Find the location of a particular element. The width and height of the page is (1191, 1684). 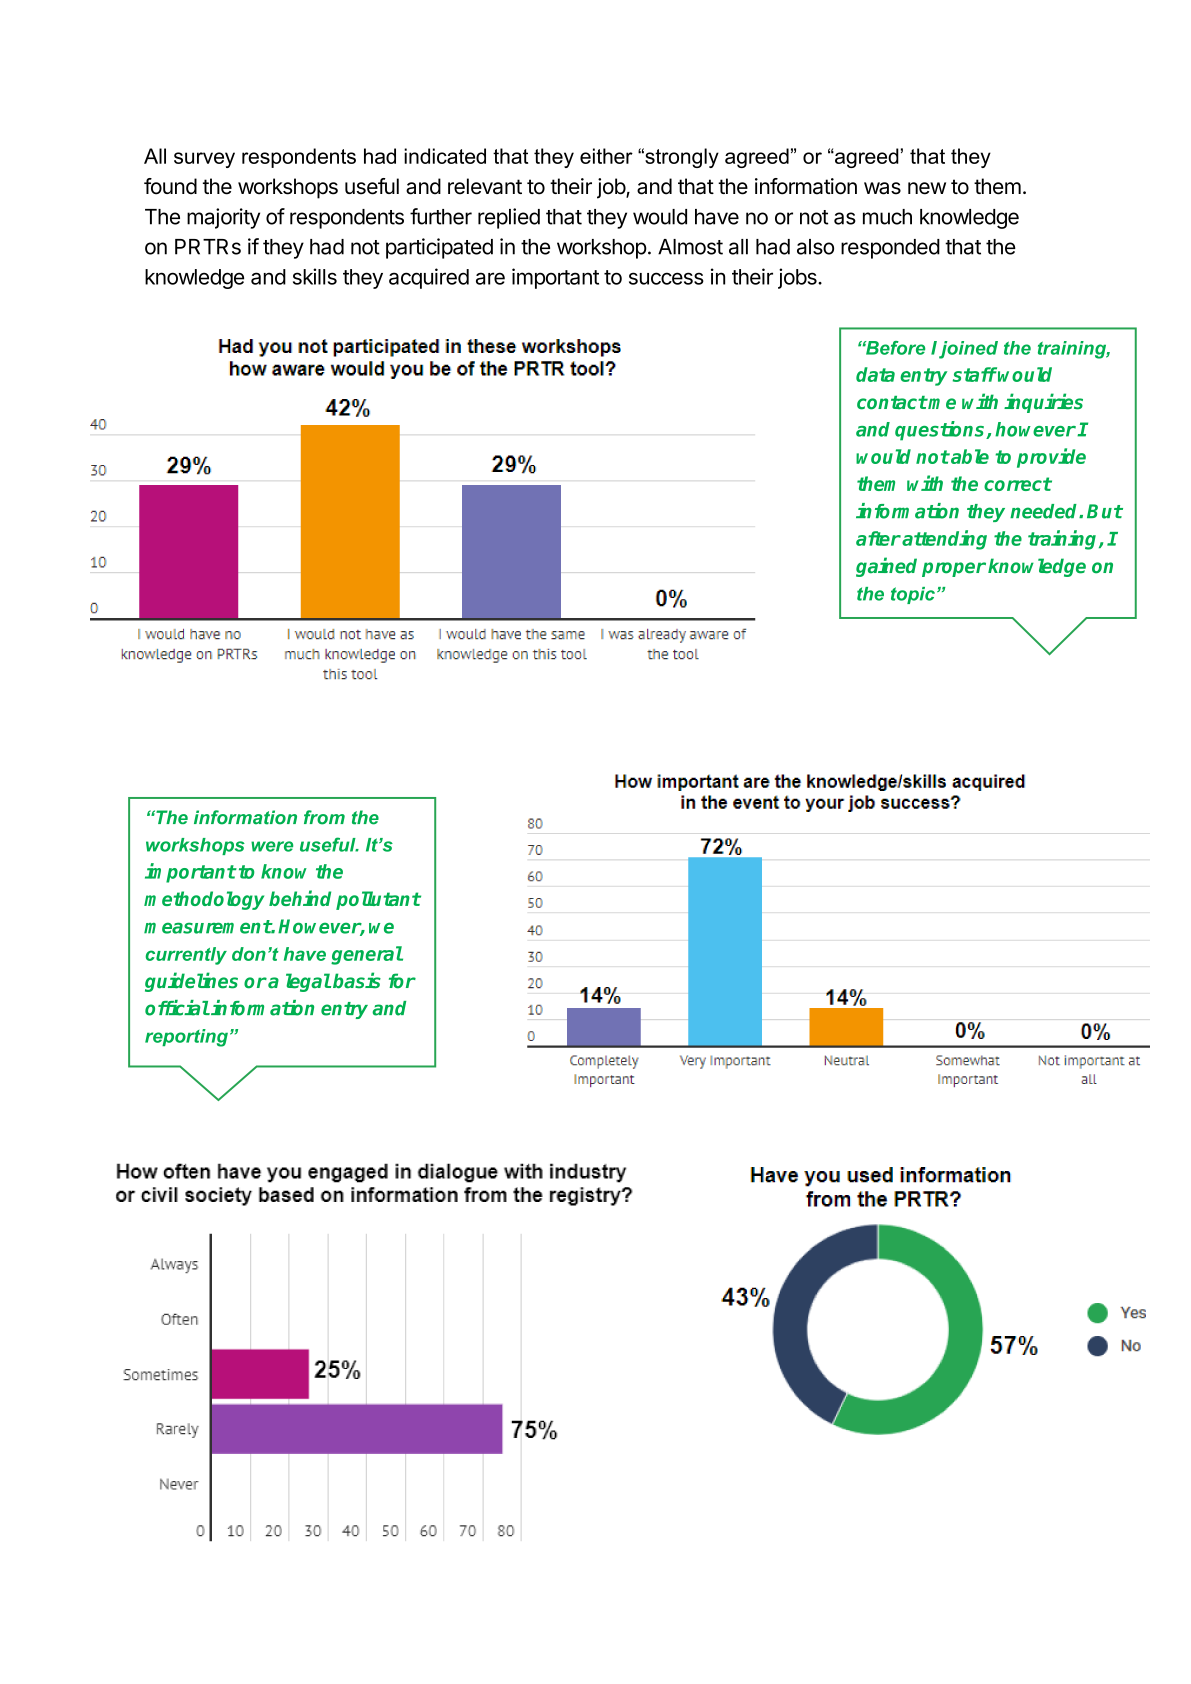

skills is located at coordinates (315, 276).
